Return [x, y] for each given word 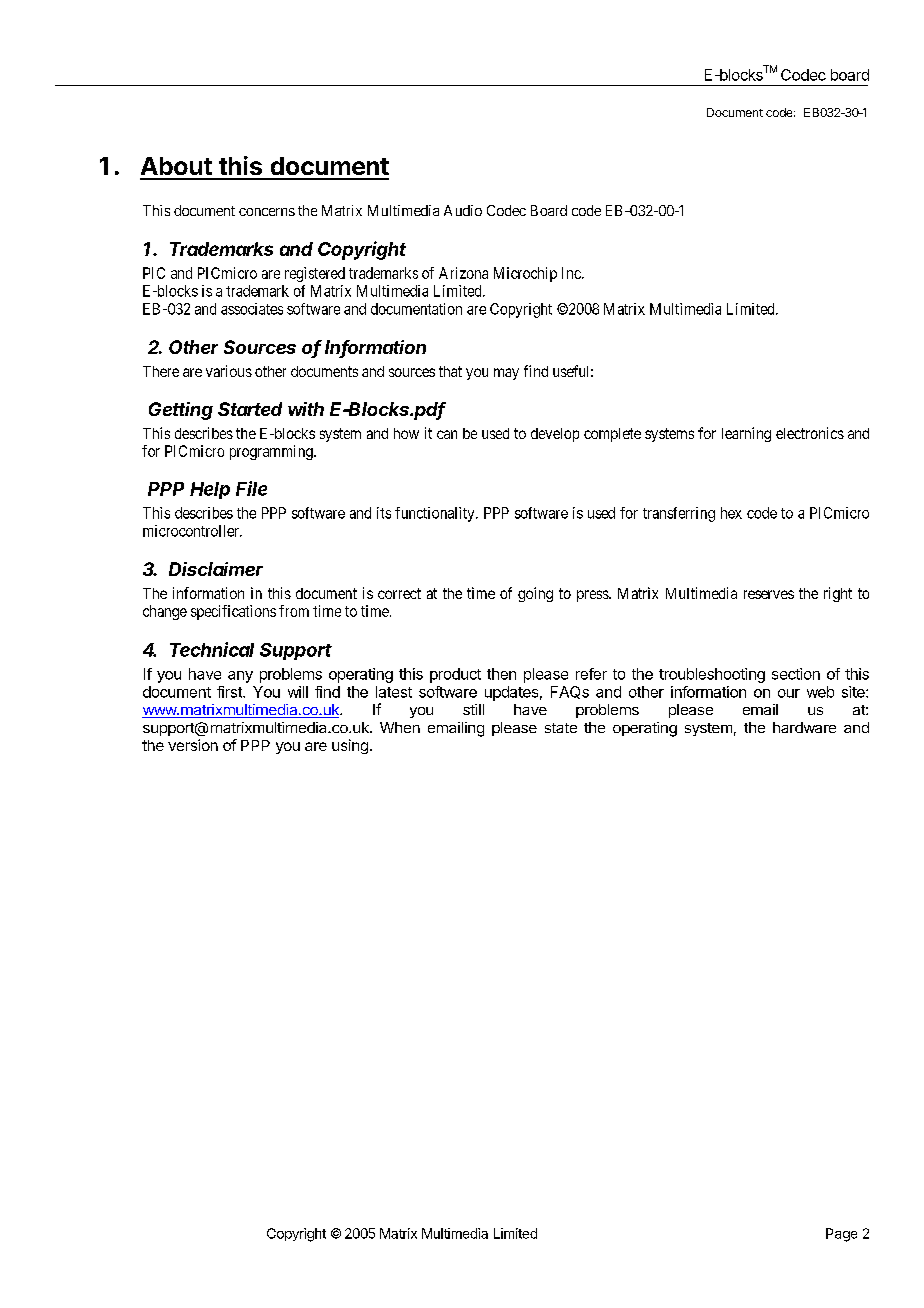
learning [746, 434]
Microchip [525, 274]
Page [841, 1235]
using [350, 746]
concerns [267, 212]
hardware [804, 727]
